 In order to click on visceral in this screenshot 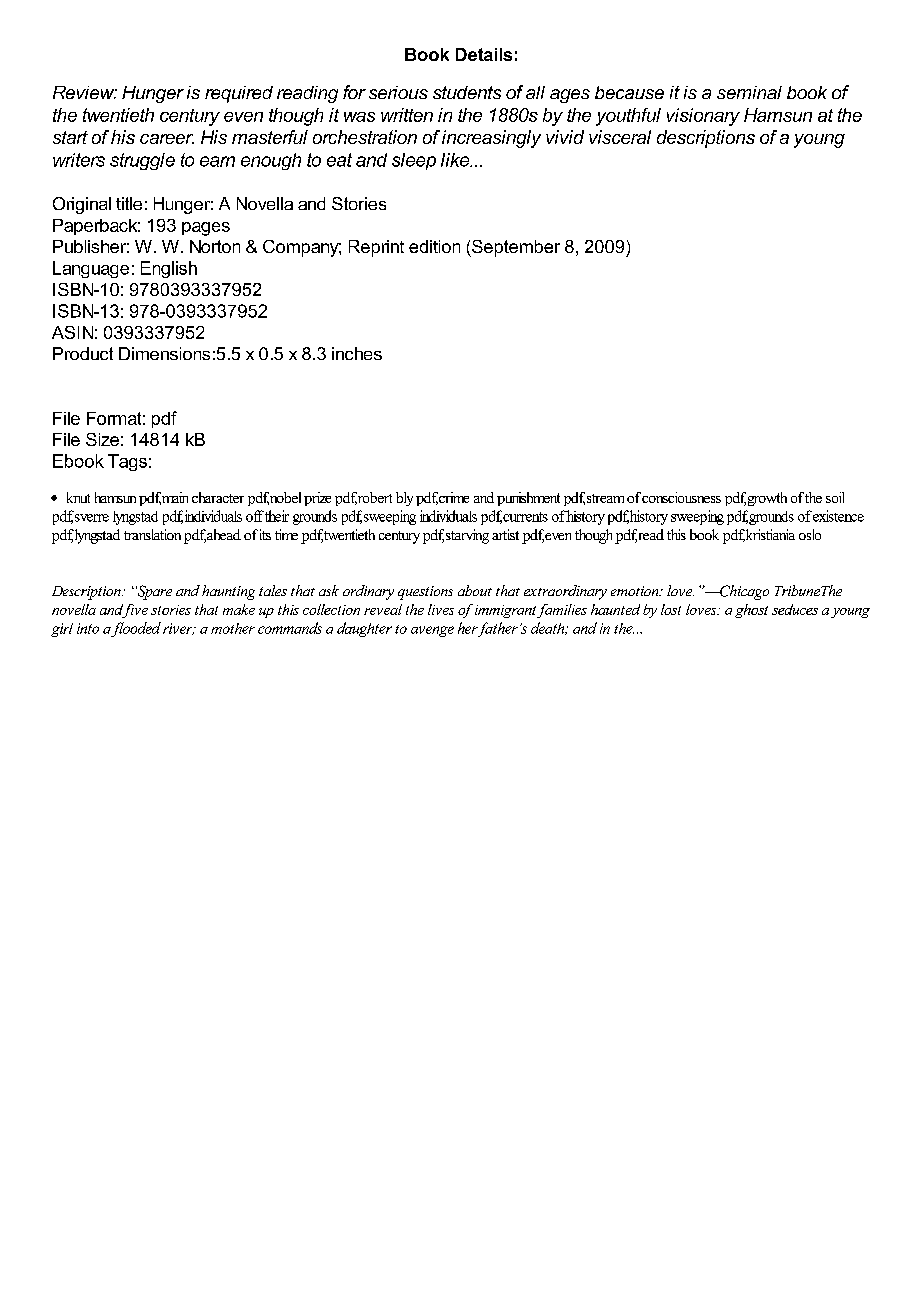, I will do `click(620, 137)`.
